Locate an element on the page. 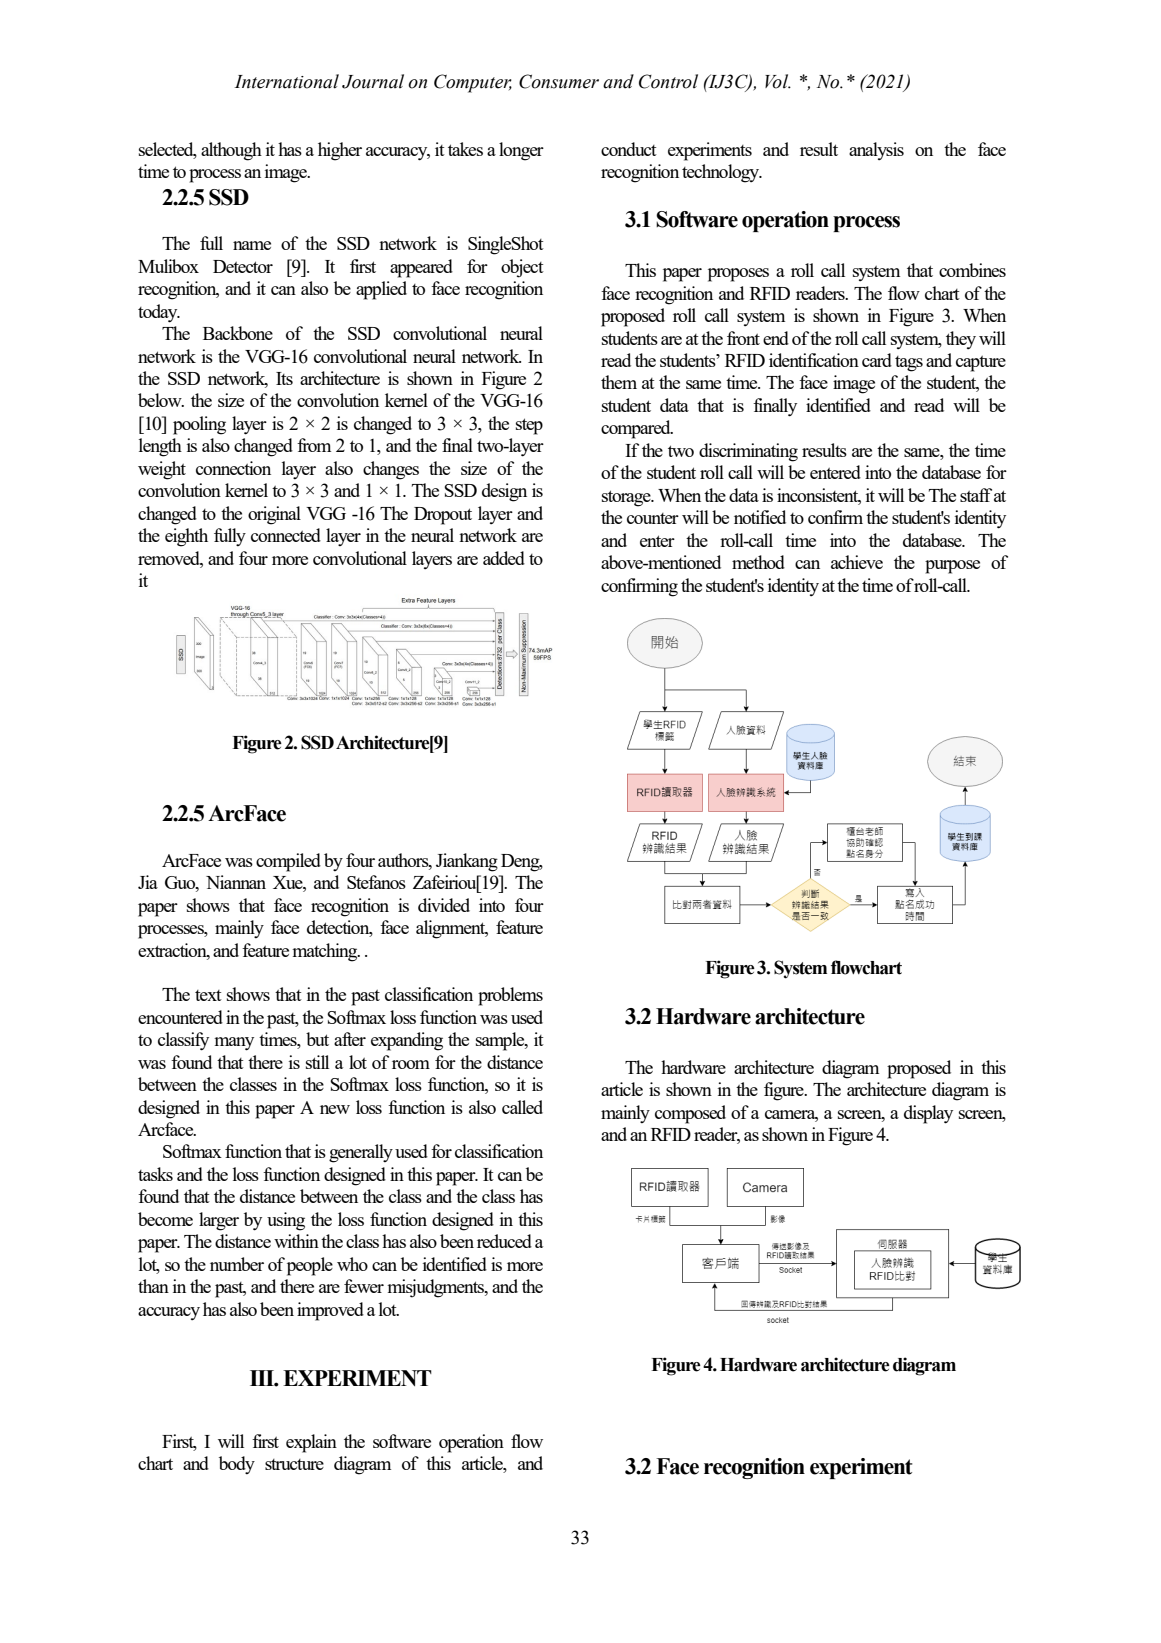 Image resolution: width=1161 pixels, height=1643 pixels. reduced is located at coordinates (504, 1241).
